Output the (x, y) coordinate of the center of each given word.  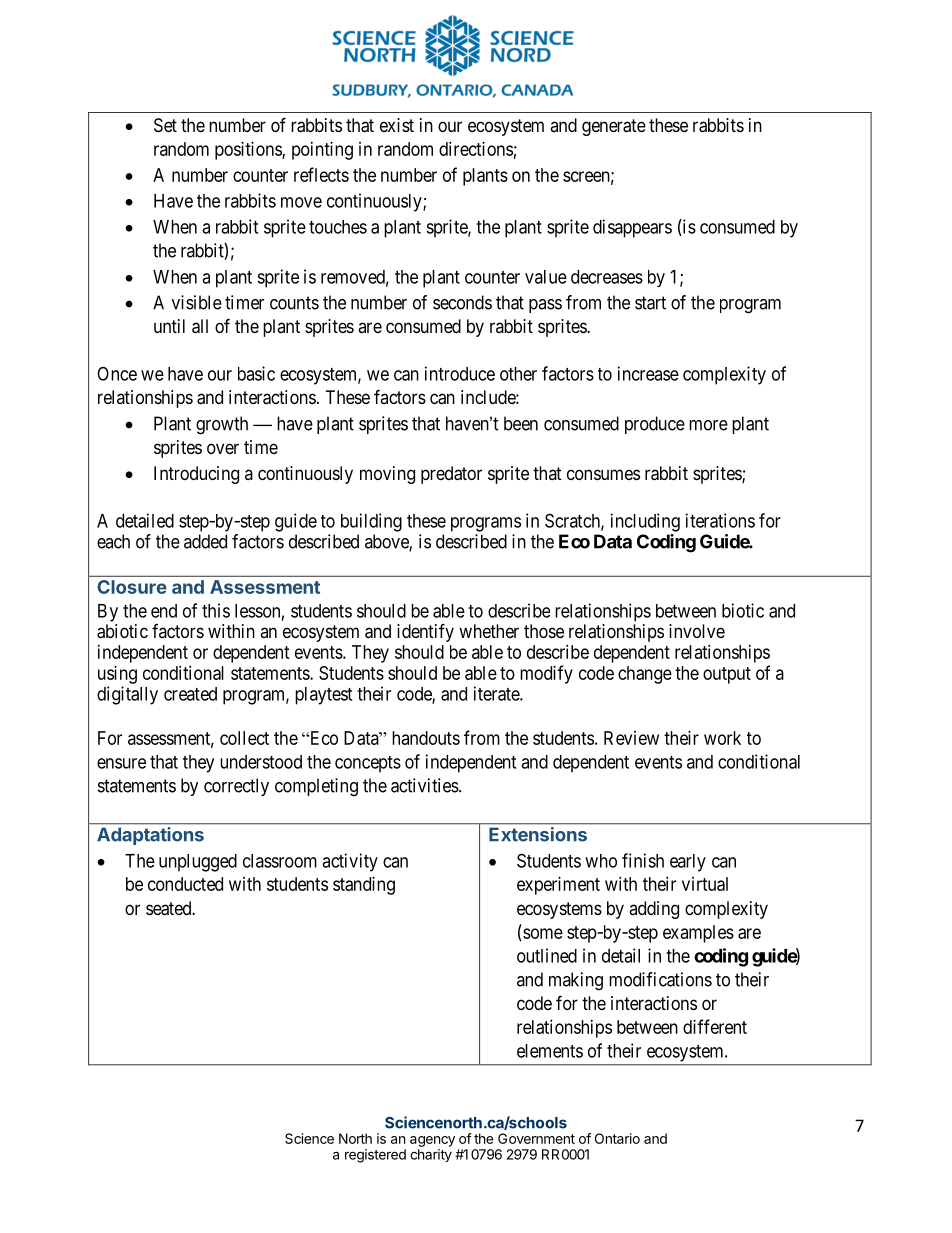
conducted (185, 884)
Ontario (617, 1138)
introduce (460, 373)
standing (364, 886)
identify (425, 632)
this (216, 610)
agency (432, 1141)
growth (222, 425)
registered (375, 1156)
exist (397, 125)
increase (648, 373)
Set (165, 125)
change (645, 675)
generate (614, 127)
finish (643, 860)
